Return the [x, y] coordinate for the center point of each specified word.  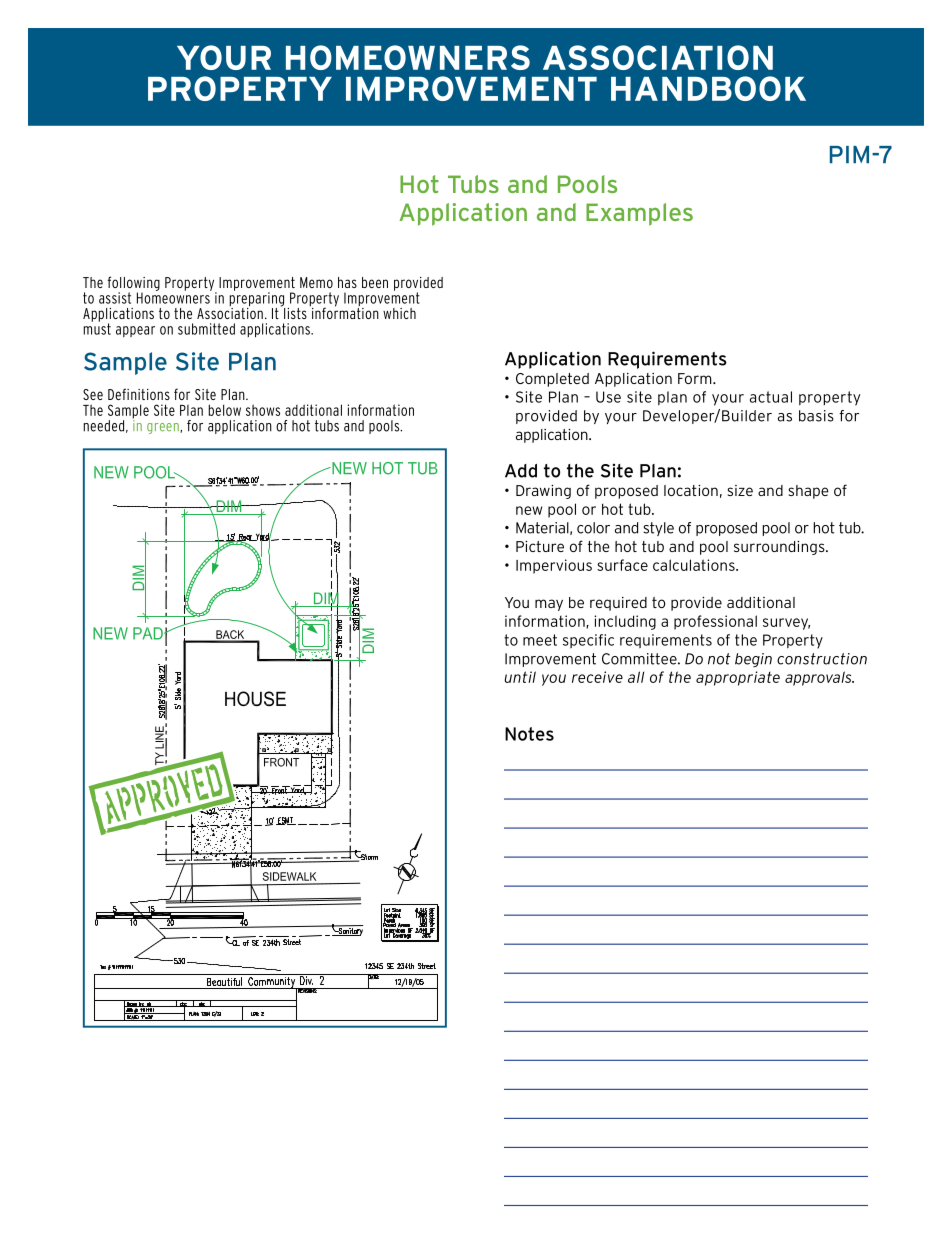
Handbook [708, 88]
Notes [529, 734]
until [520, 677]
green [164, 428]
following [134, 284]
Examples [639, 214]
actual [771, 397]
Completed [552, 380]
